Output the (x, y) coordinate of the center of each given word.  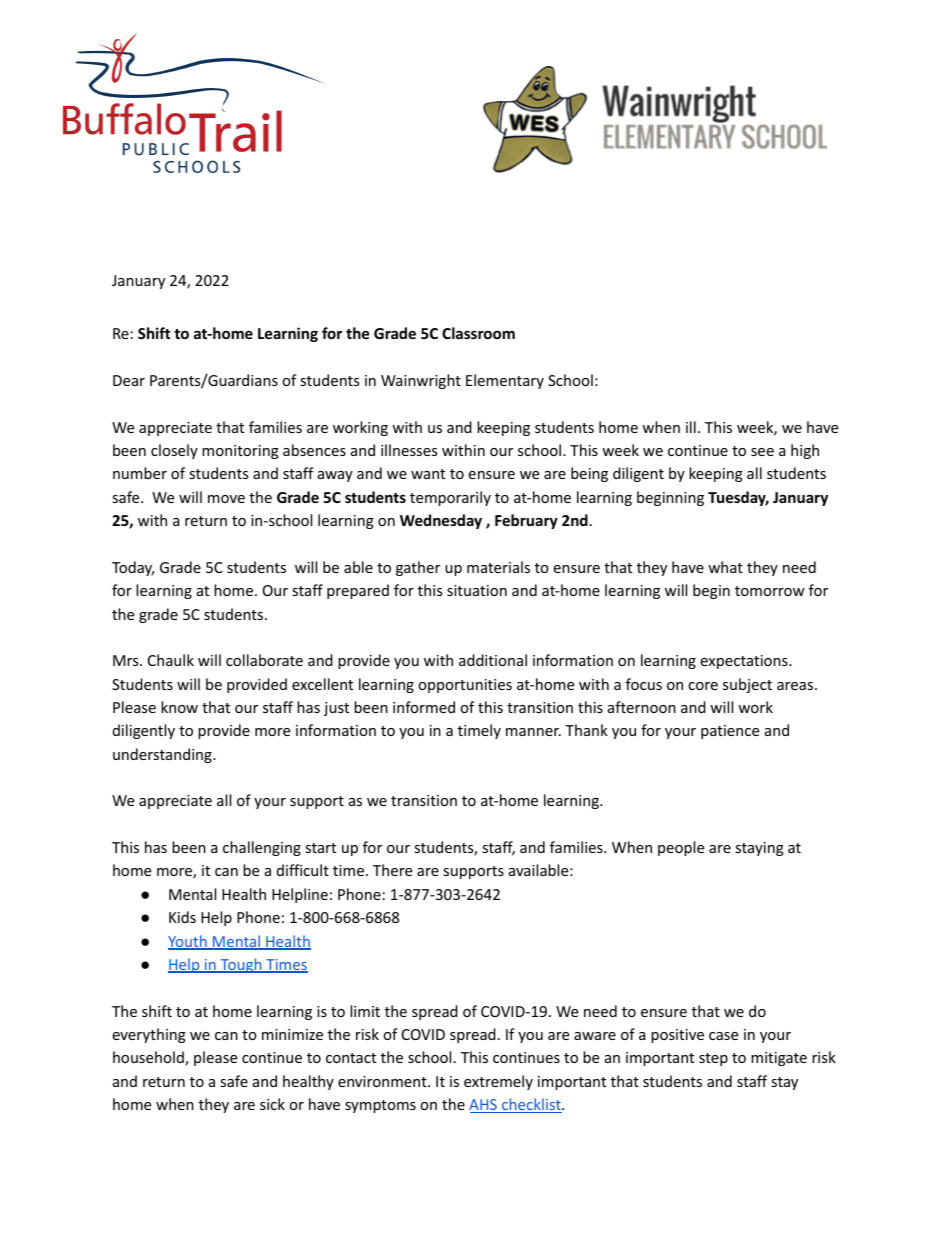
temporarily (450, 498)
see (762, 452)
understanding (163, 755)
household (149, 1058)
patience (730, 732)
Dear (129, 380)
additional (493, 660)
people (681, 848)
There (392, 870)
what (725, 567)
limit (365, 1011)
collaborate (264, 660)
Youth (188, 942)
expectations (745, 662)
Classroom (478, 333)
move (226, 499)
